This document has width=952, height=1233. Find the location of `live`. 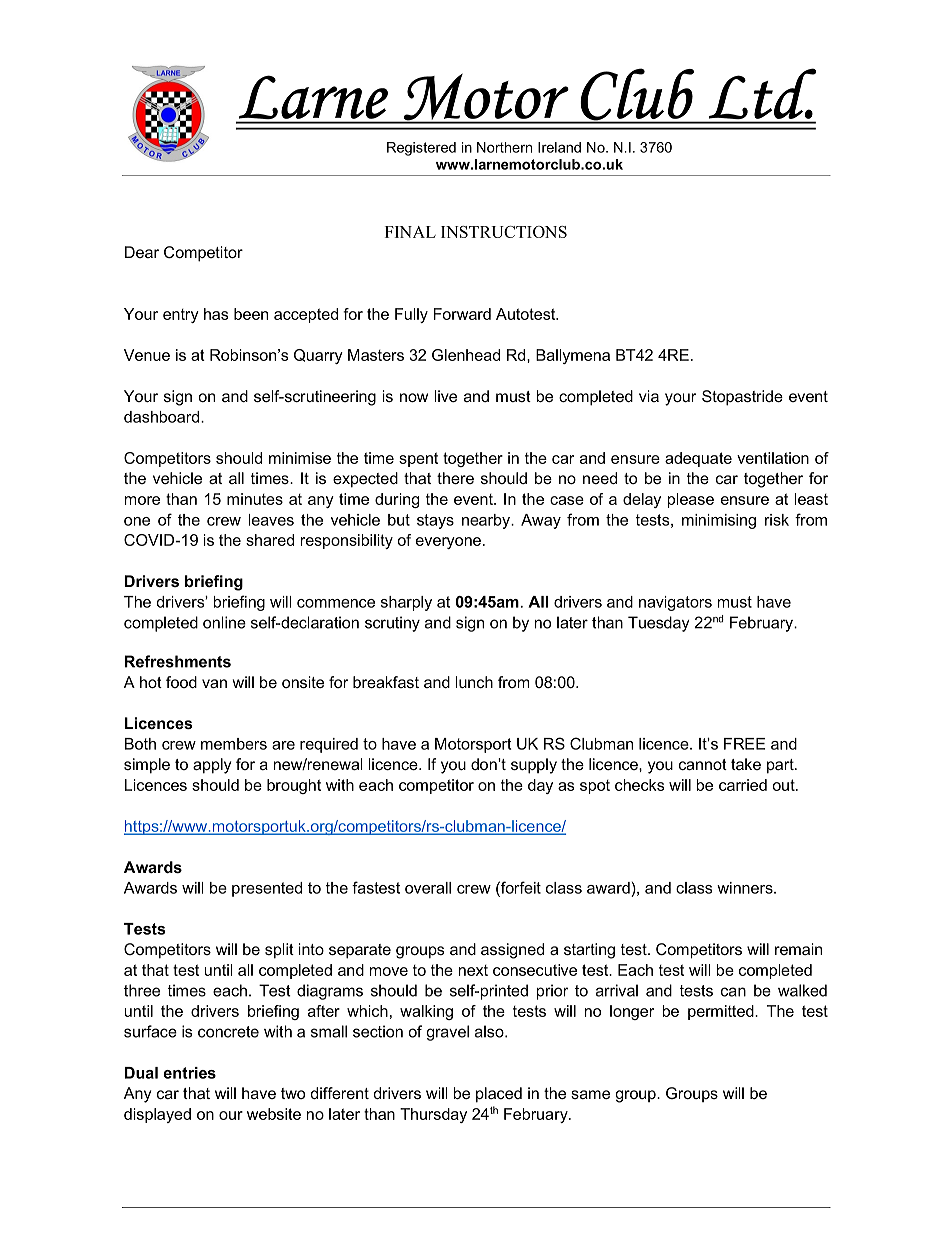

live is located at coordinates (445, 396).
